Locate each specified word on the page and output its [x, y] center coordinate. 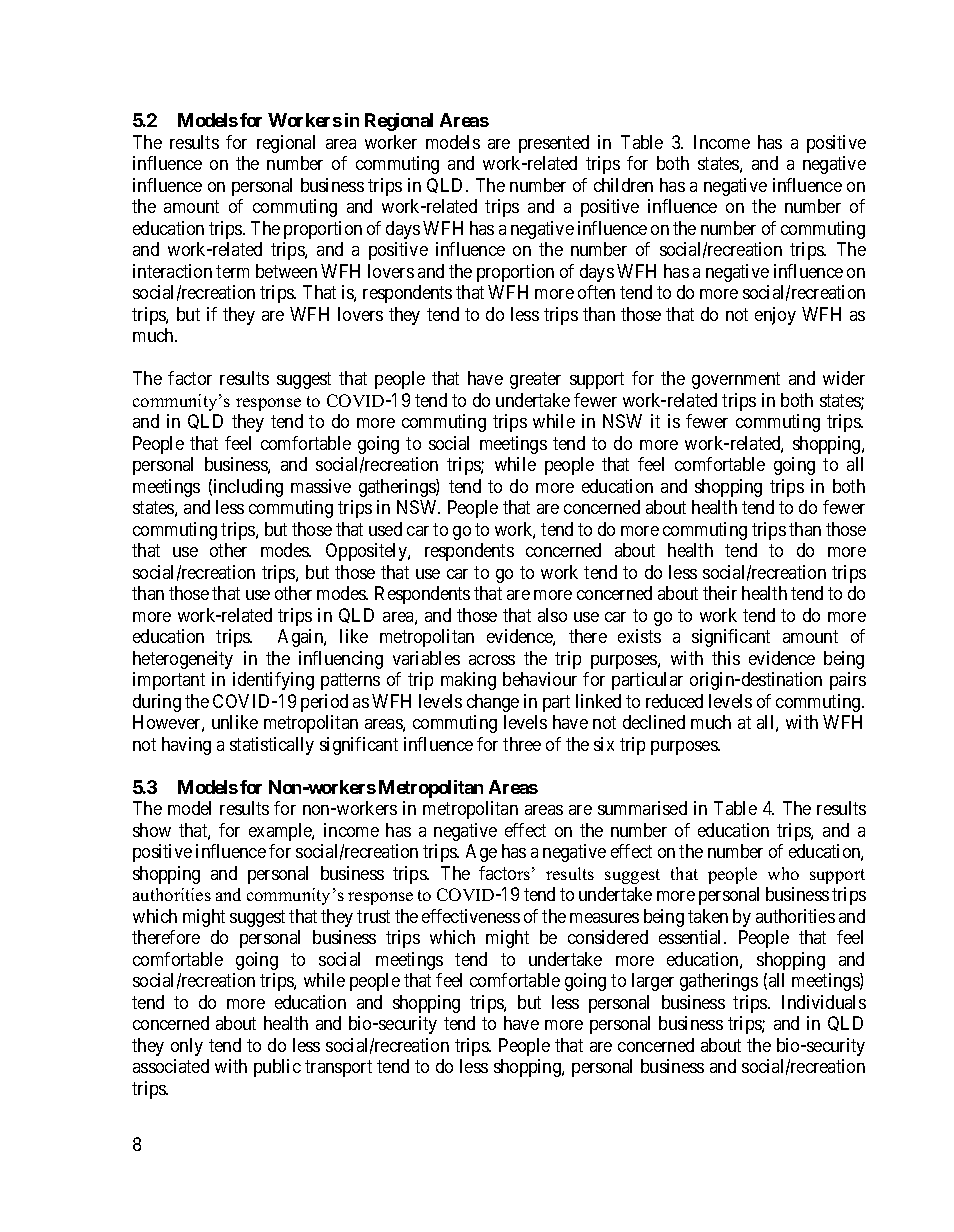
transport [338, 1068]
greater [535, 381]
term [232, 271]
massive [321, 486]
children [623, 185]
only [187, 1047]
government [736, 381]
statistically [272, 746]
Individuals [824, 1002]
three [522, 744]
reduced [674, 701]
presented [554, 144]
